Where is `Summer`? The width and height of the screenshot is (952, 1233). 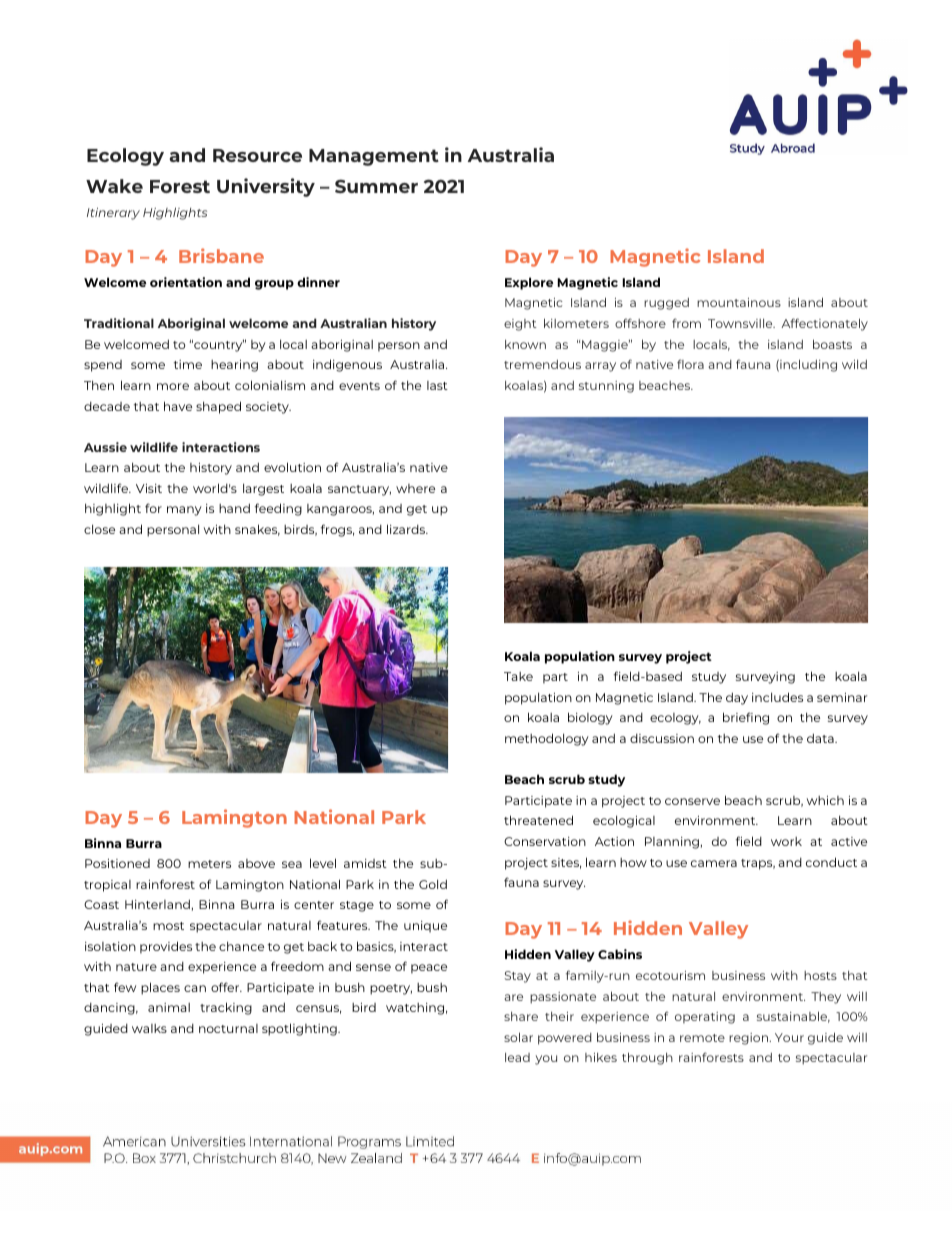
Summer is located at coordinates (376, 186).
